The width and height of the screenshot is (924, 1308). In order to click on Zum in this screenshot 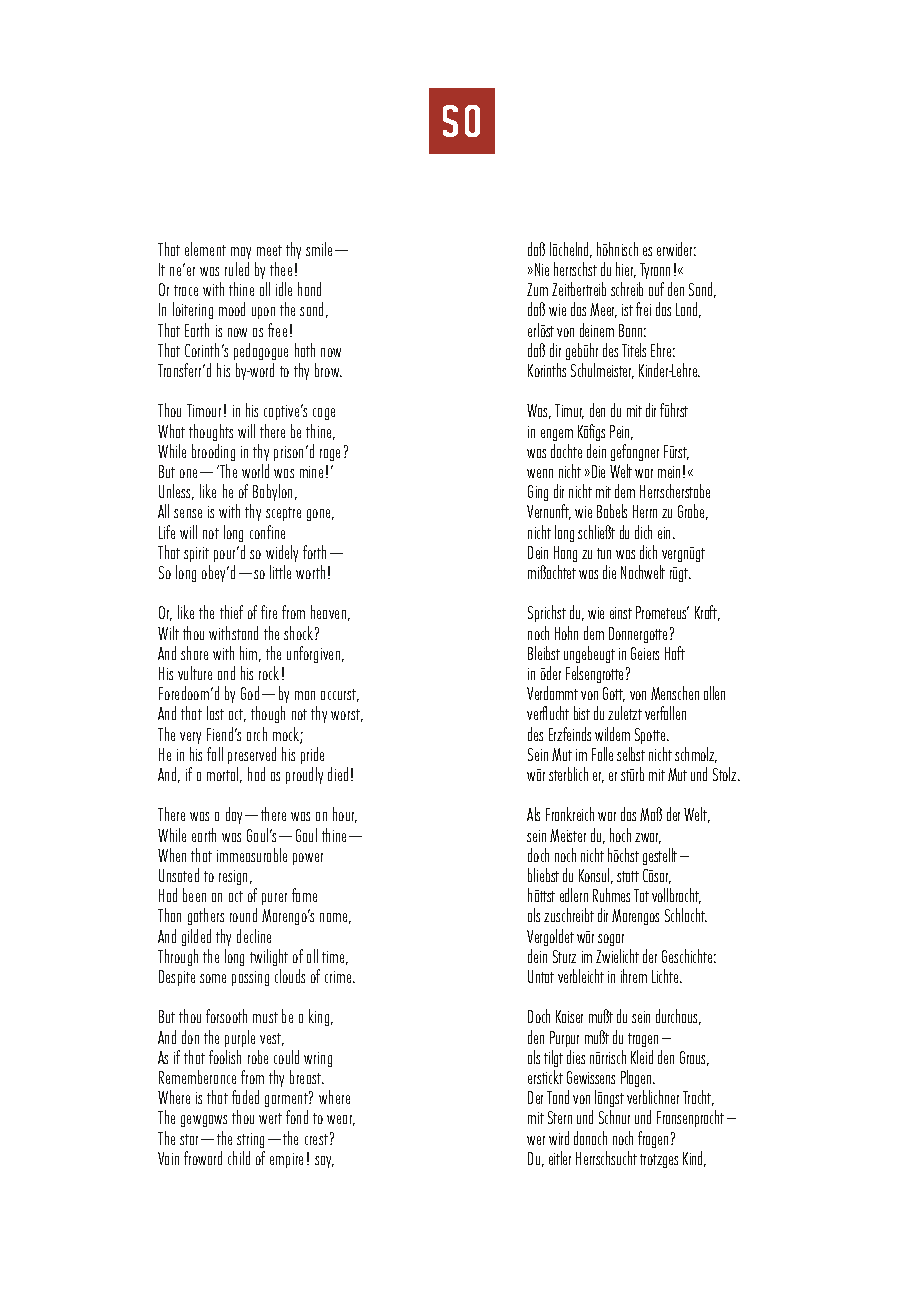, I will do `click(537, 289)`.
